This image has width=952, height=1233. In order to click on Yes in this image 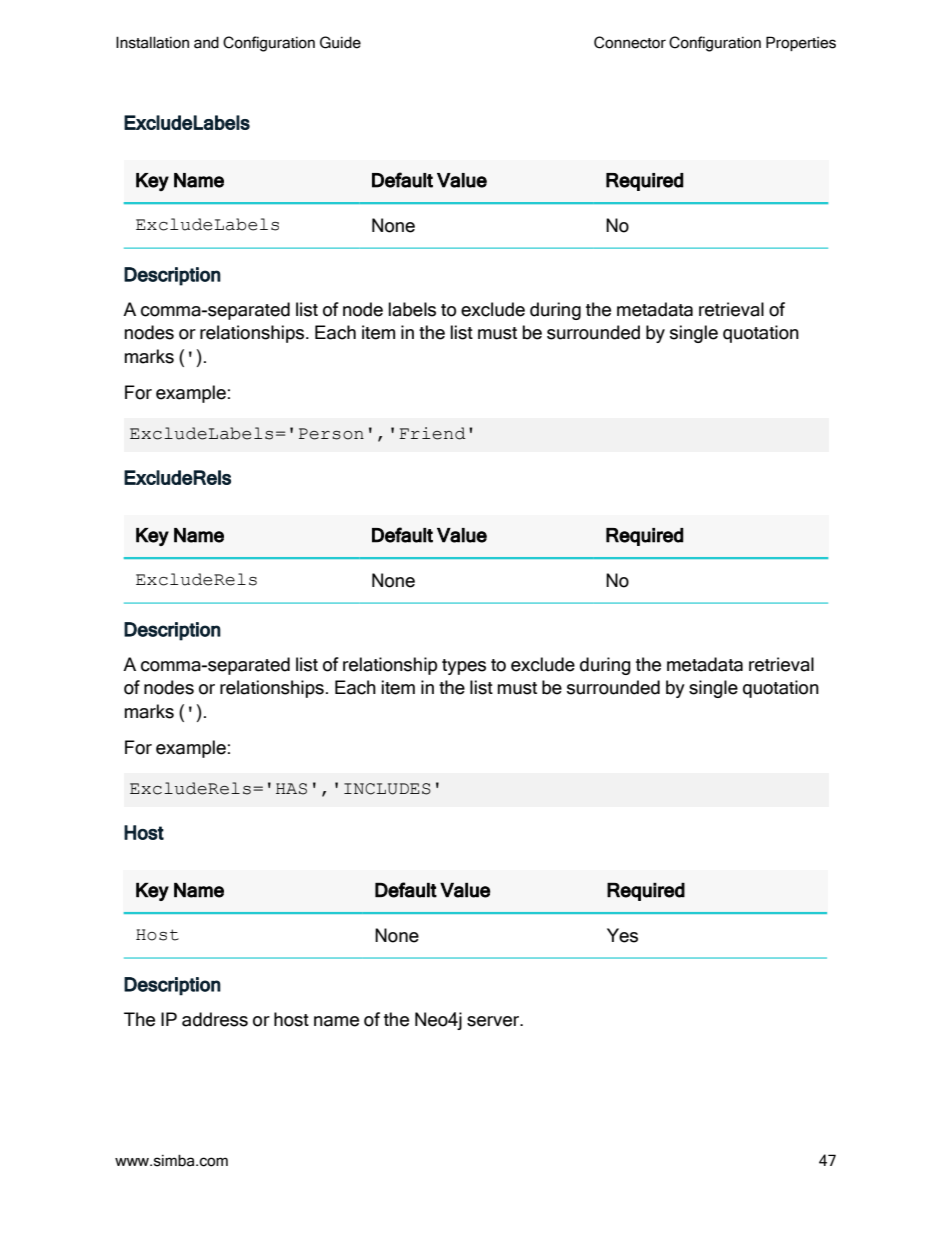, I will do `click(622, 935)`.
